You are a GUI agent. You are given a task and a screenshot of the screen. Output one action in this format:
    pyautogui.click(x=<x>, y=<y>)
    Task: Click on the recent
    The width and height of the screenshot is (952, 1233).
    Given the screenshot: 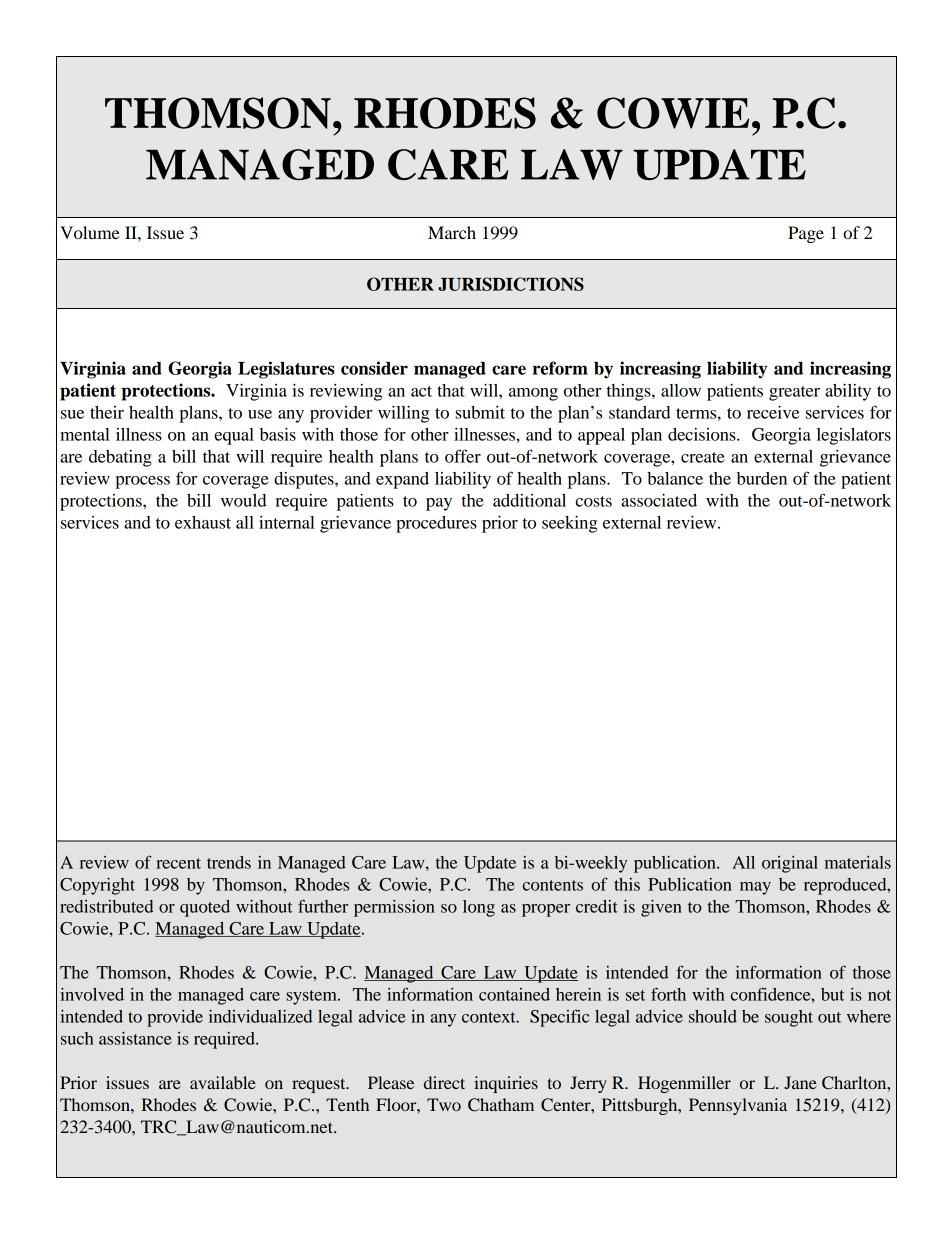 What is the action you would take?
    pyautogui.click(x=178, y=863)
